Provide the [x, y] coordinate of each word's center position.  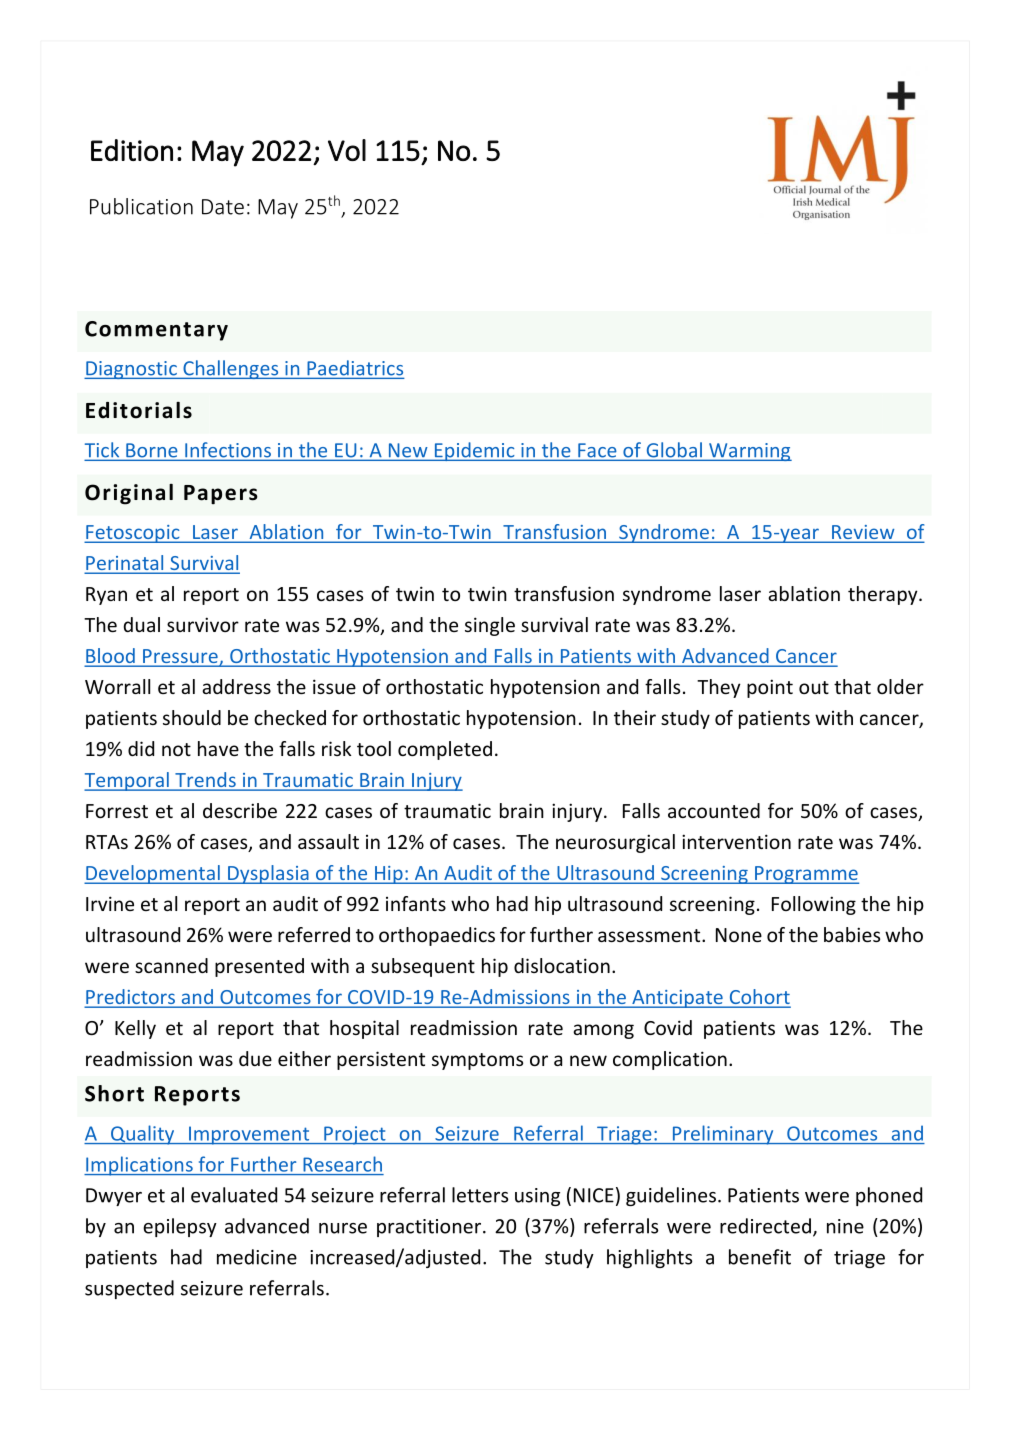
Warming [749, 452]
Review [863, 533]
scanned [171, 965]
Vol [347, 150]
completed [445, 750]
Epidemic [474, 451]
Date [223, 207]
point [770, 688]
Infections [228, 451]
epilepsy [180, 1227]
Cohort [759, 998]
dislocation [562, 965]
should [192, 717]
